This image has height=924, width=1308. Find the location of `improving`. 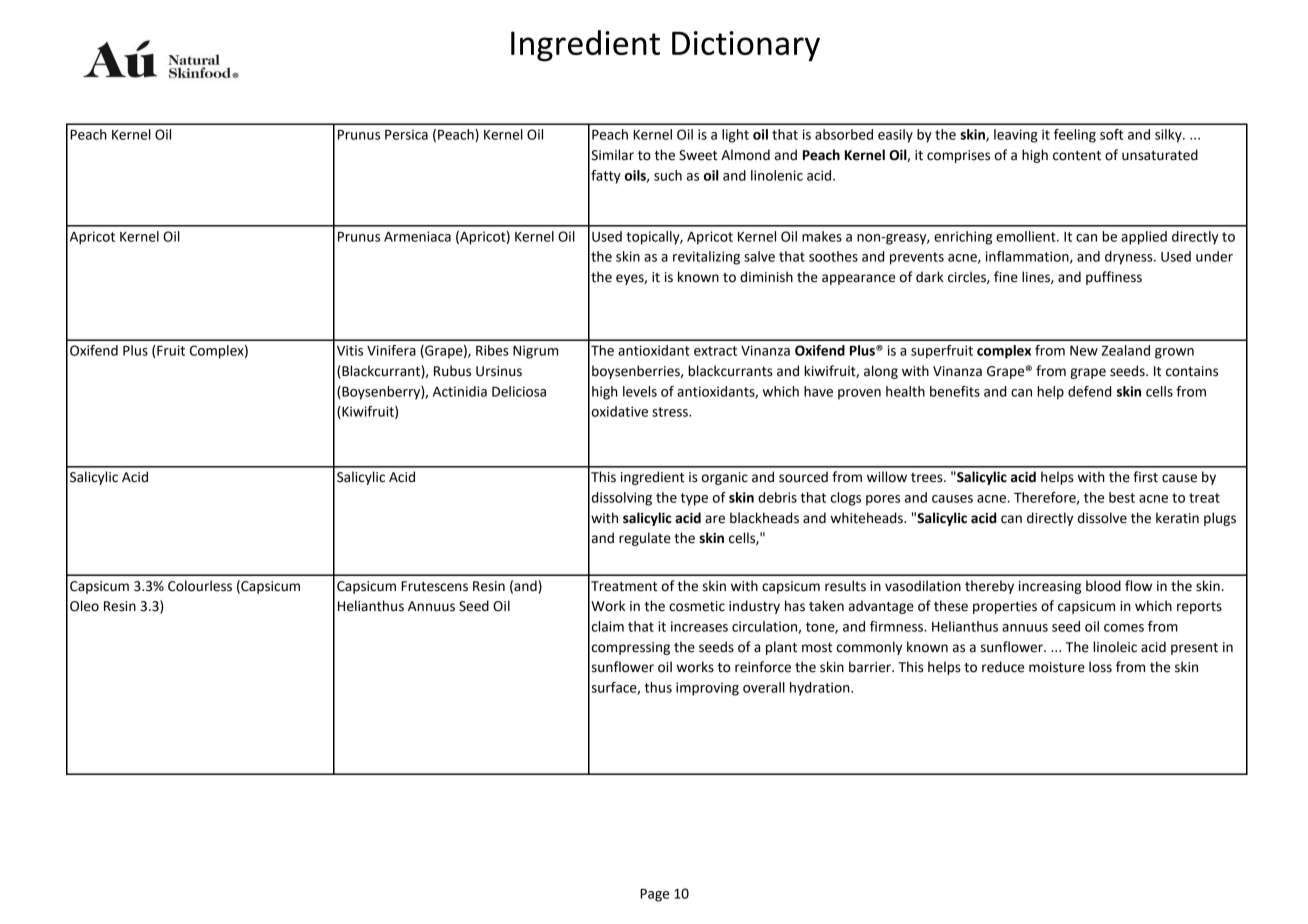

improving is located at coordinates (707, 689).
